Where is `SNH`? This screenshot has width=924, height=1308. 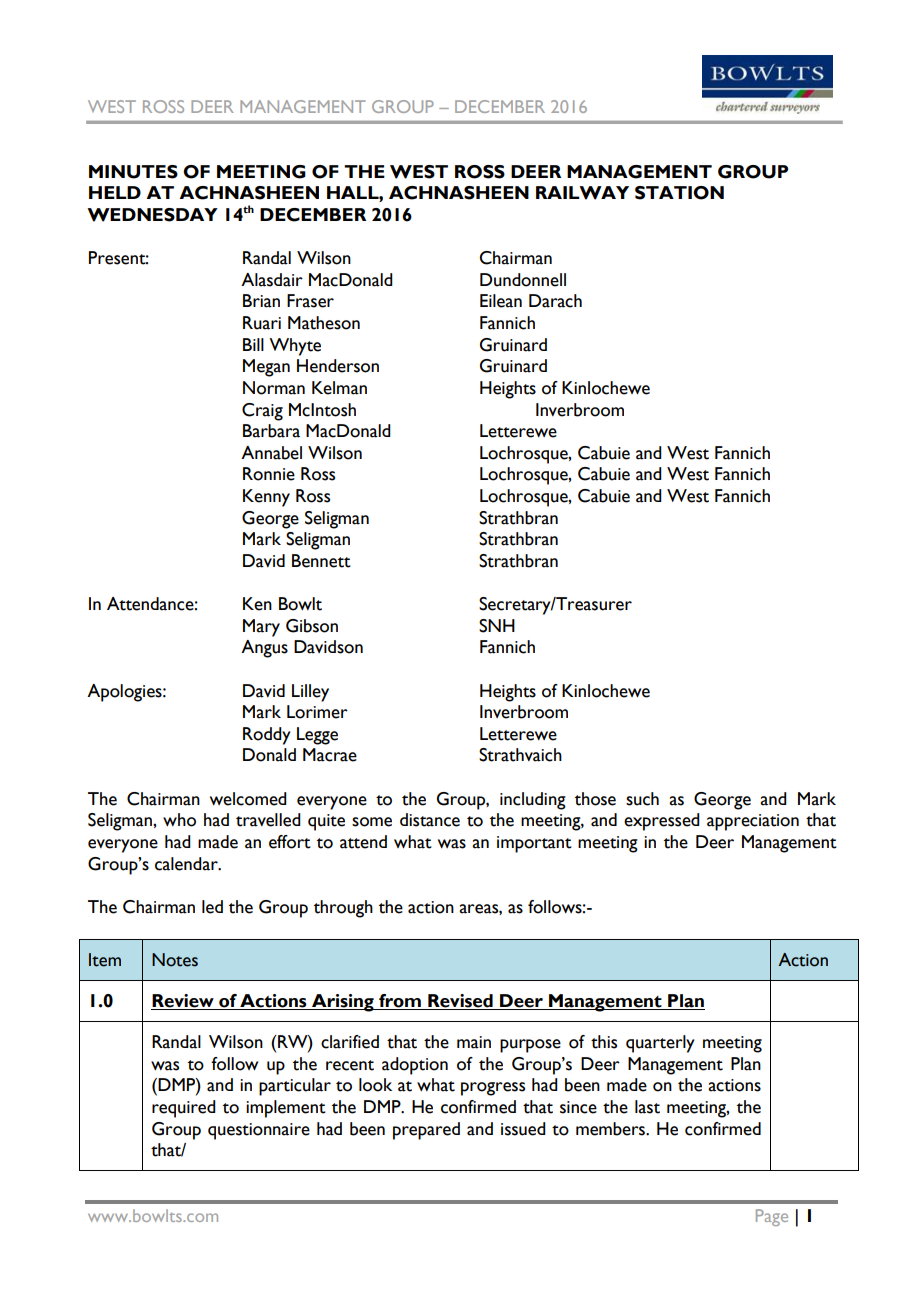
SNH is located at coordinates (497, 626).
